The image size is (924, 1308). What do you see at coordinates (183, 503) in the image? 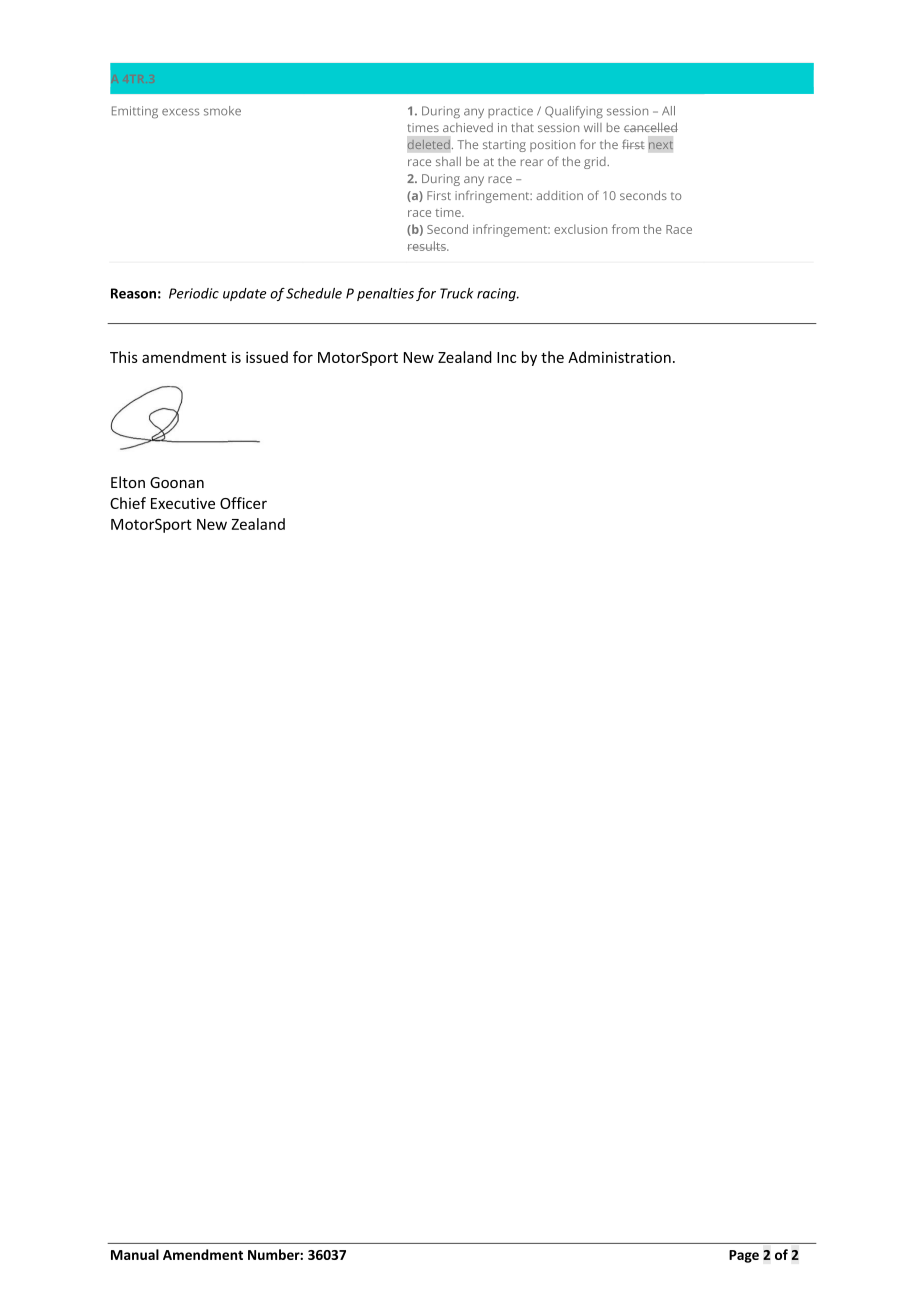
I see `Executive` at bounding box center [183, 503].
